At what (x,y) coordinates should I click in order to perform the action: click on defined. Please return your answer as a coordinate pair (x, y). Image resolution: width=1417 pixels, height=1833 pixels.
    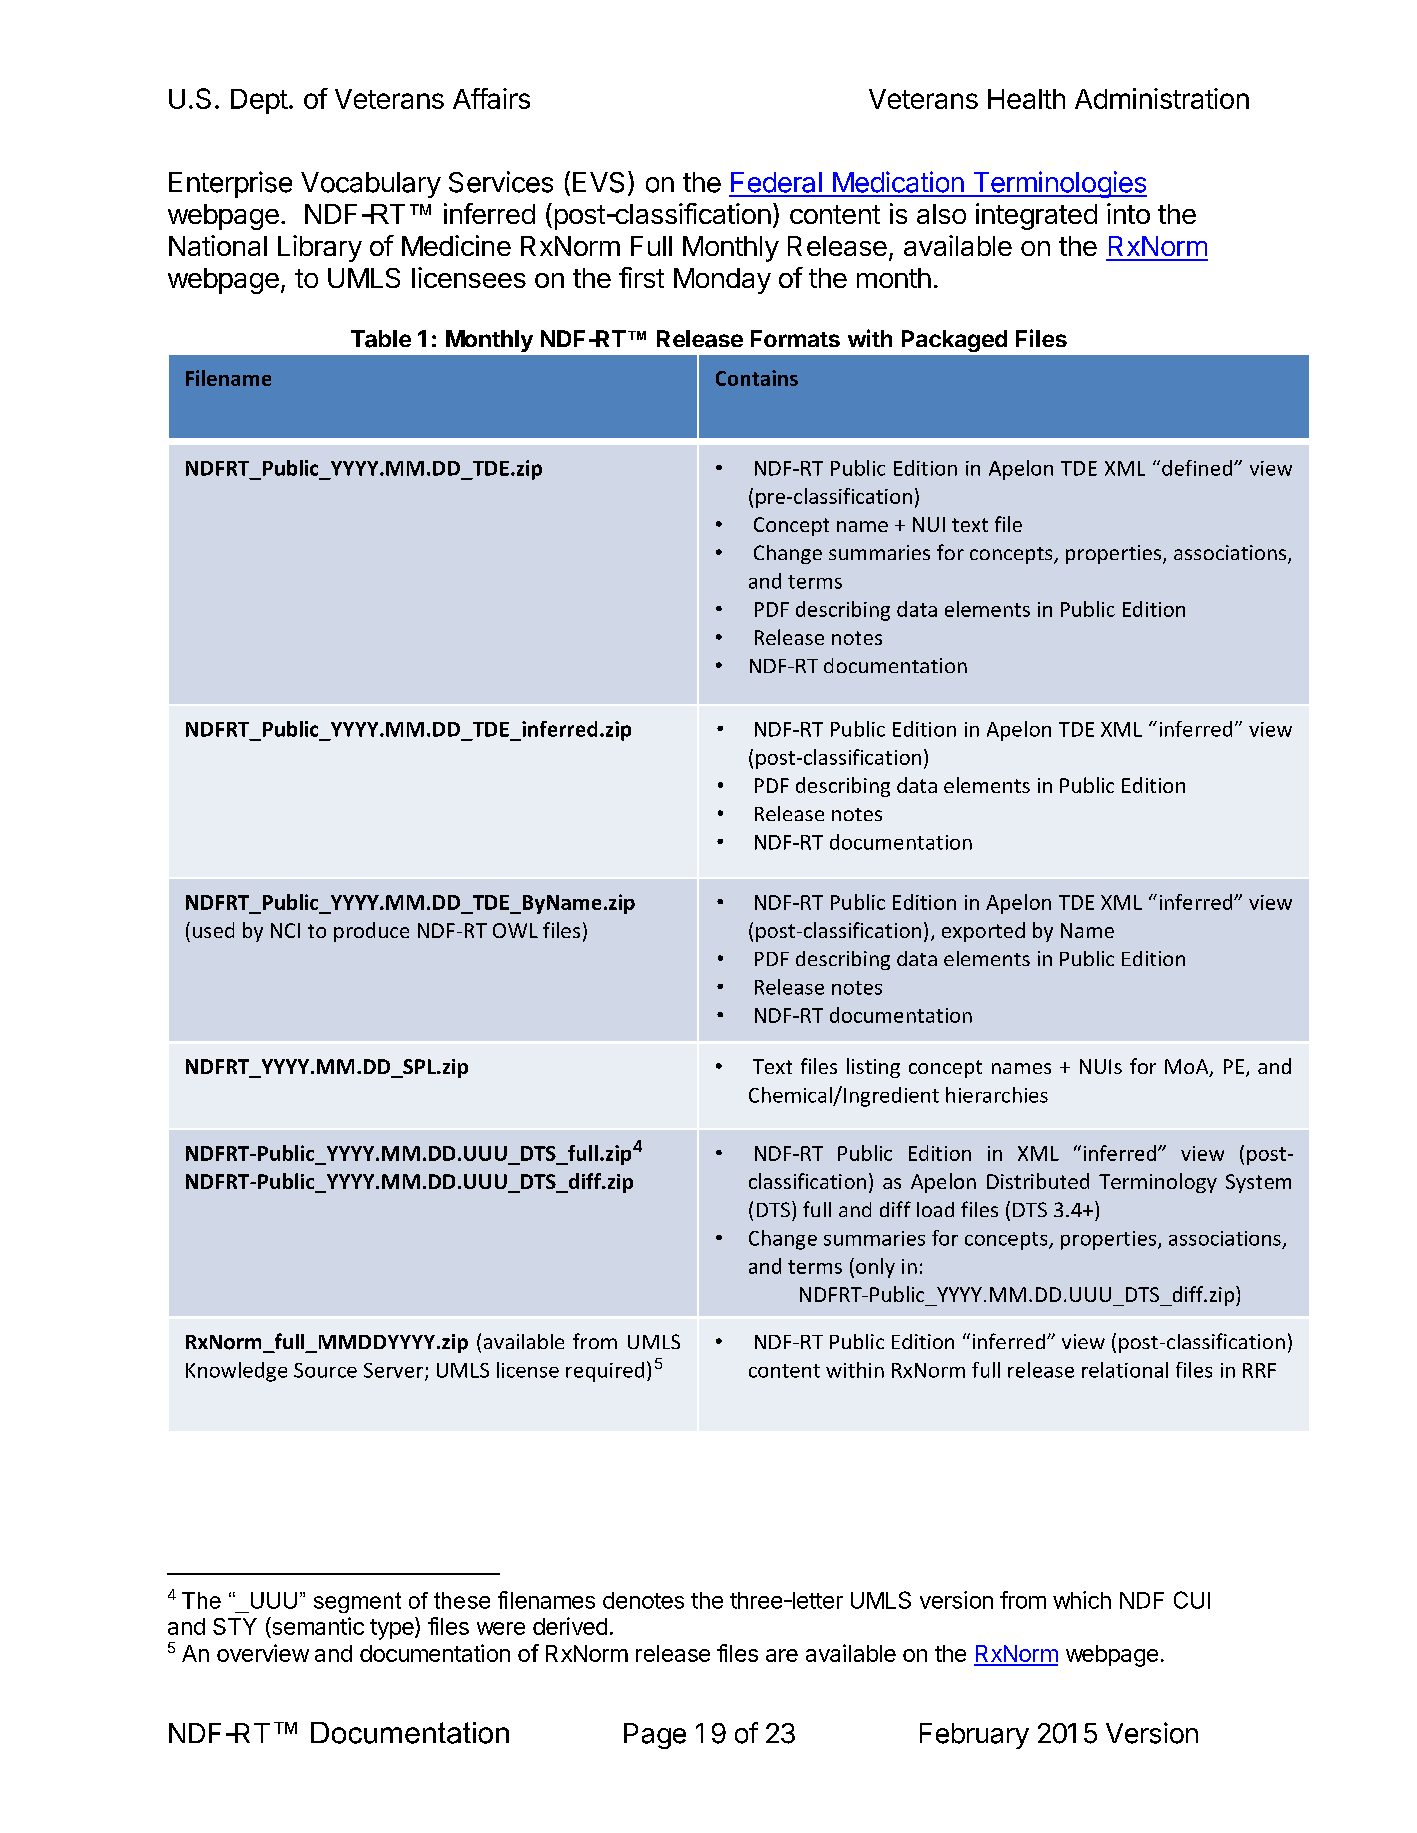
    Looking at the image, I should click on (1197, 468).
